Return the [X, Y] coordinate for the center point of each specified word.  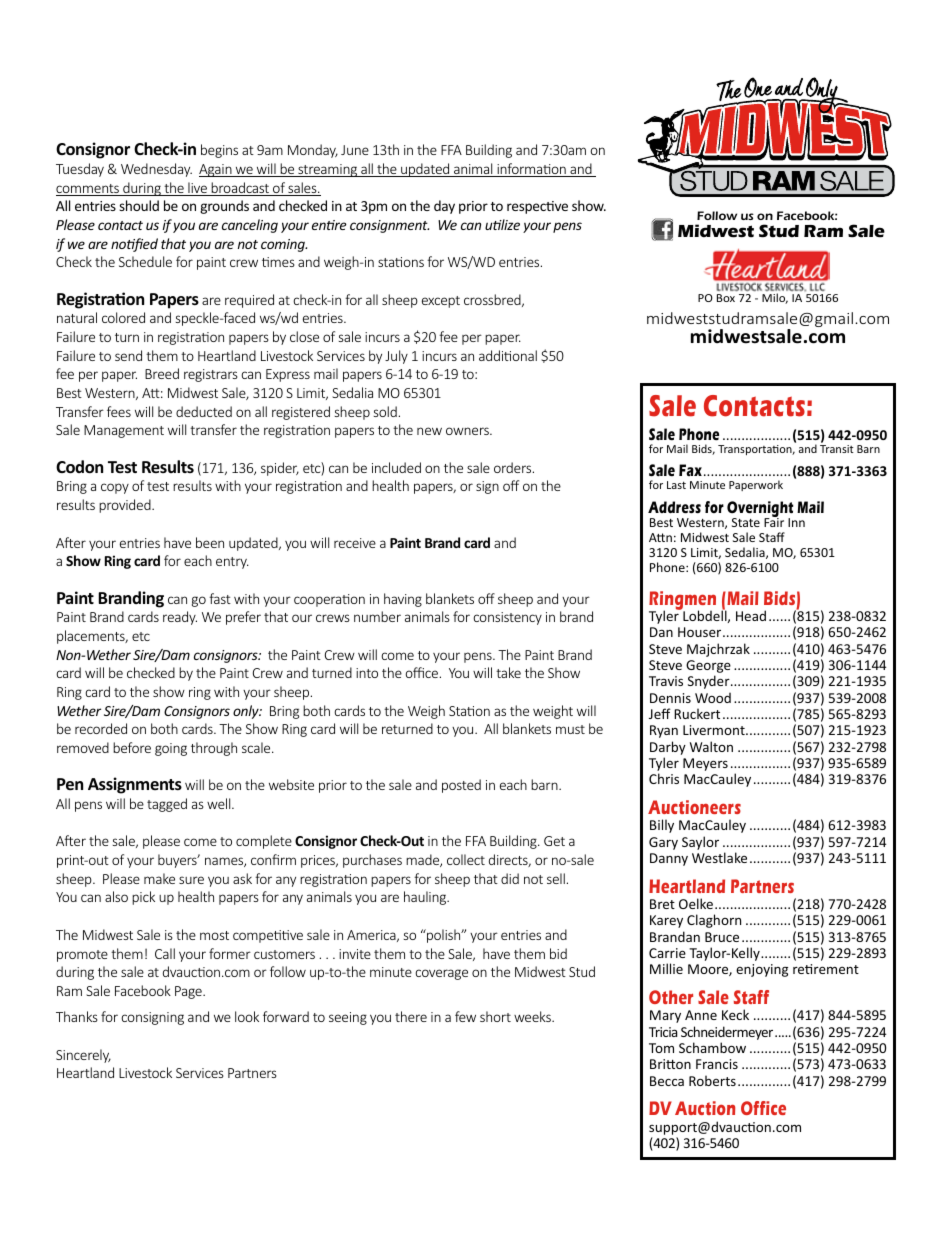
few [465, 1016]
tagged [167, 805]
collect [466, 859]
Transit [837, 449]
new [429, 431]
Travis [666, 681]
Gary [663, 843]
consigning [152, 1018]
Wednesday [156, 170]
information [531, 170]
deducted [204, 411]
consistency [507, 618]
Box [726, 298]
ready [180, 618]
